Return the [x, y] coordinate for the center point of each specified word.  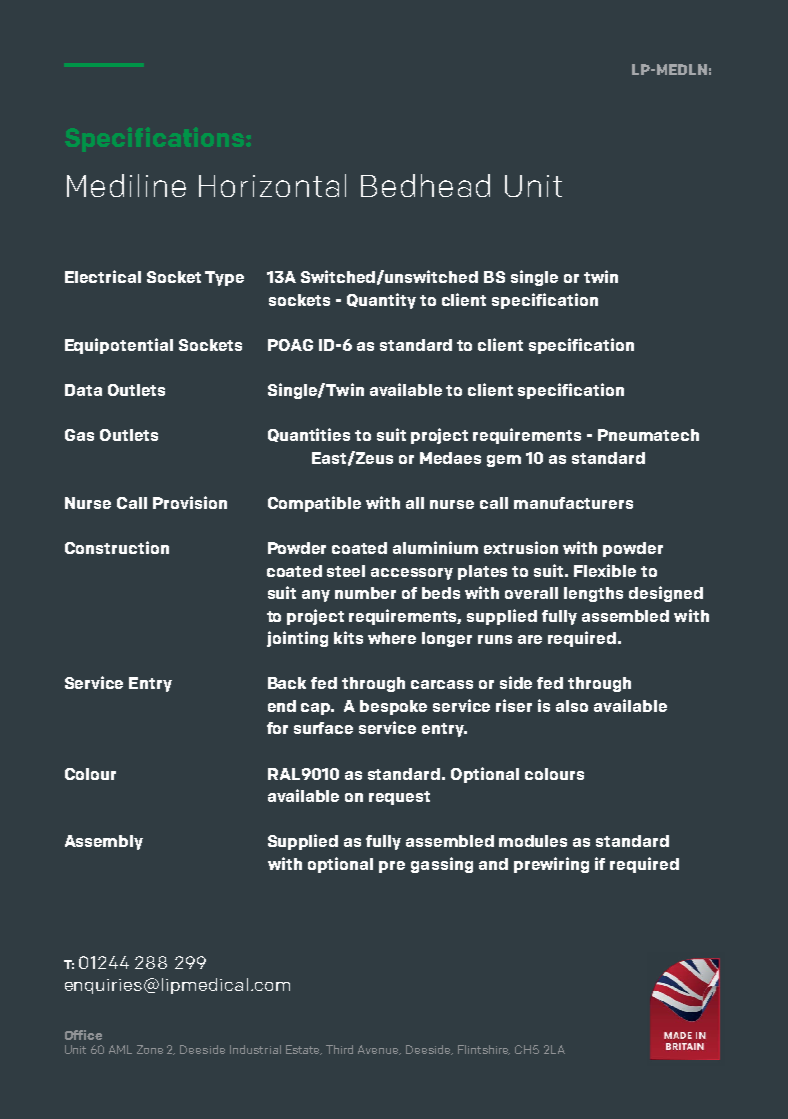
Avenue [379, 1050]
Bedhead [425, 185]
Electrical [103, 276]
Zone [150, 1049]
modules [533, 841]
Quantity [381, 301]
